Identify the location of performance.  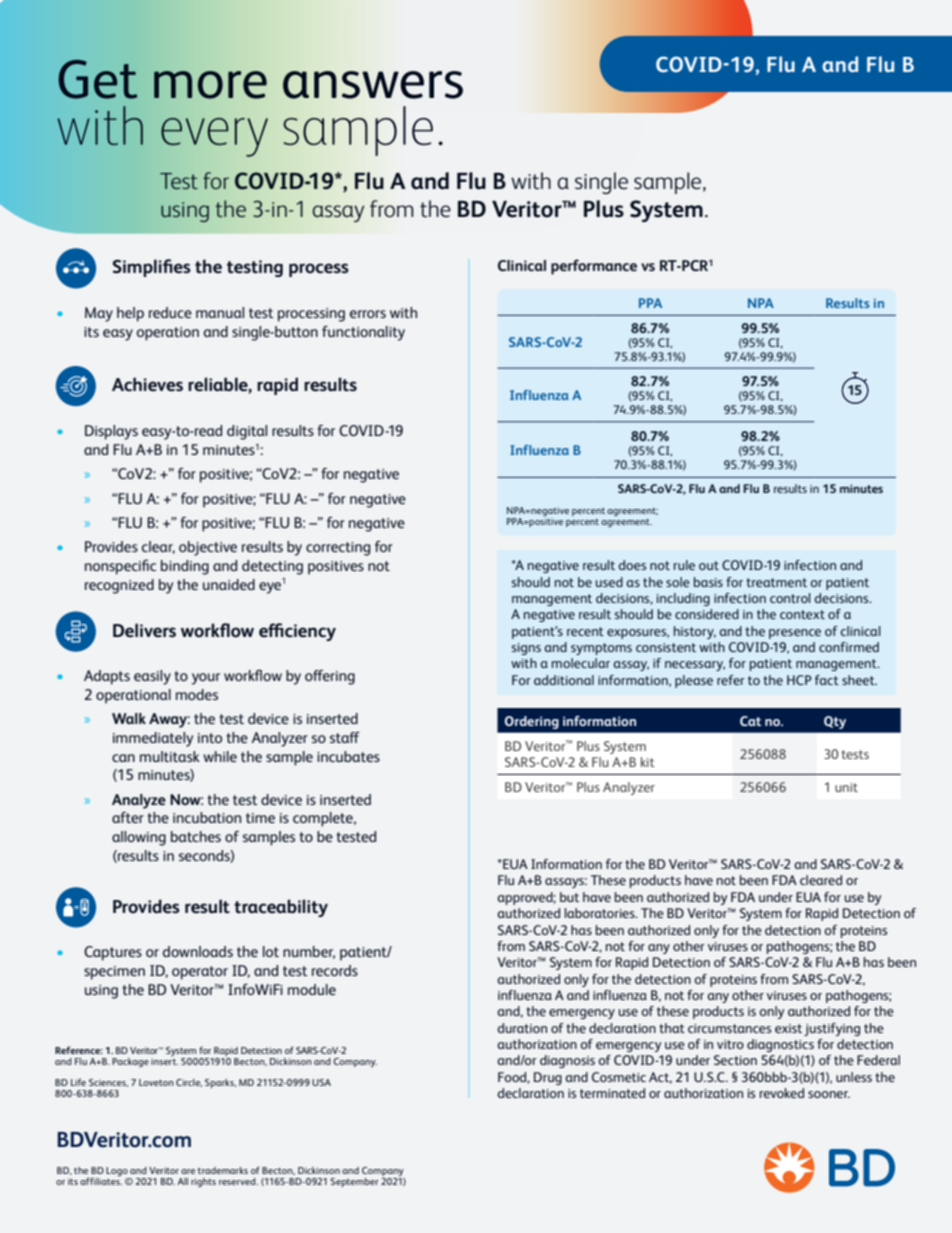
(594, 267).
